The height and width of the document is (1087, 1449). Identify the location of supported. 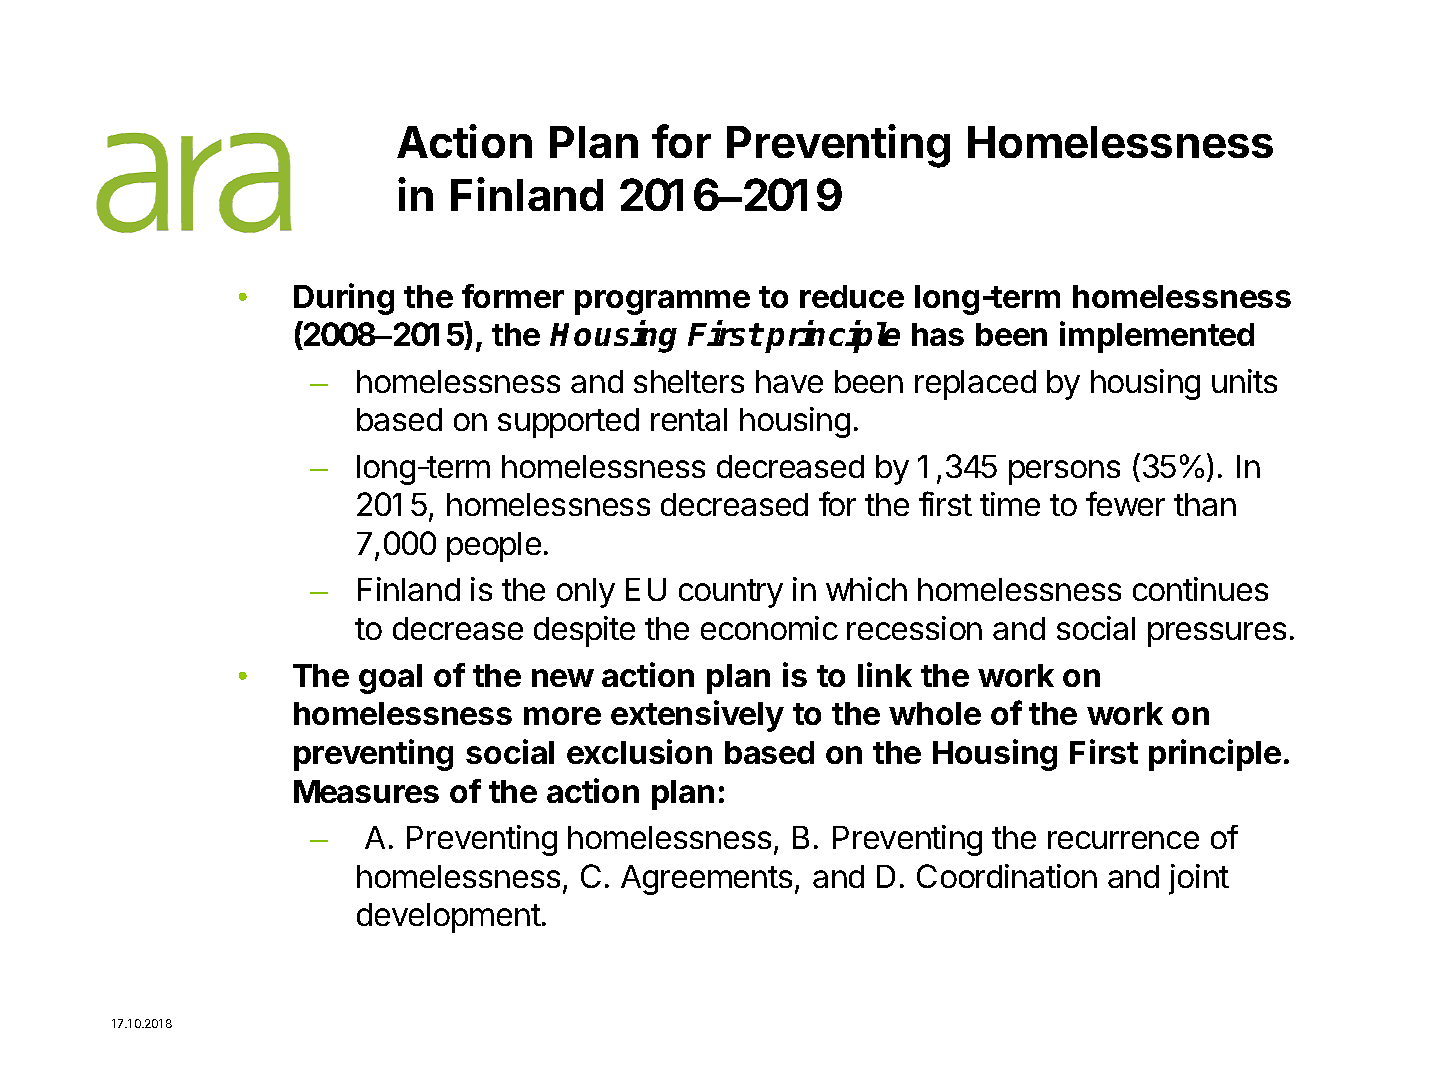
(568, 423).
